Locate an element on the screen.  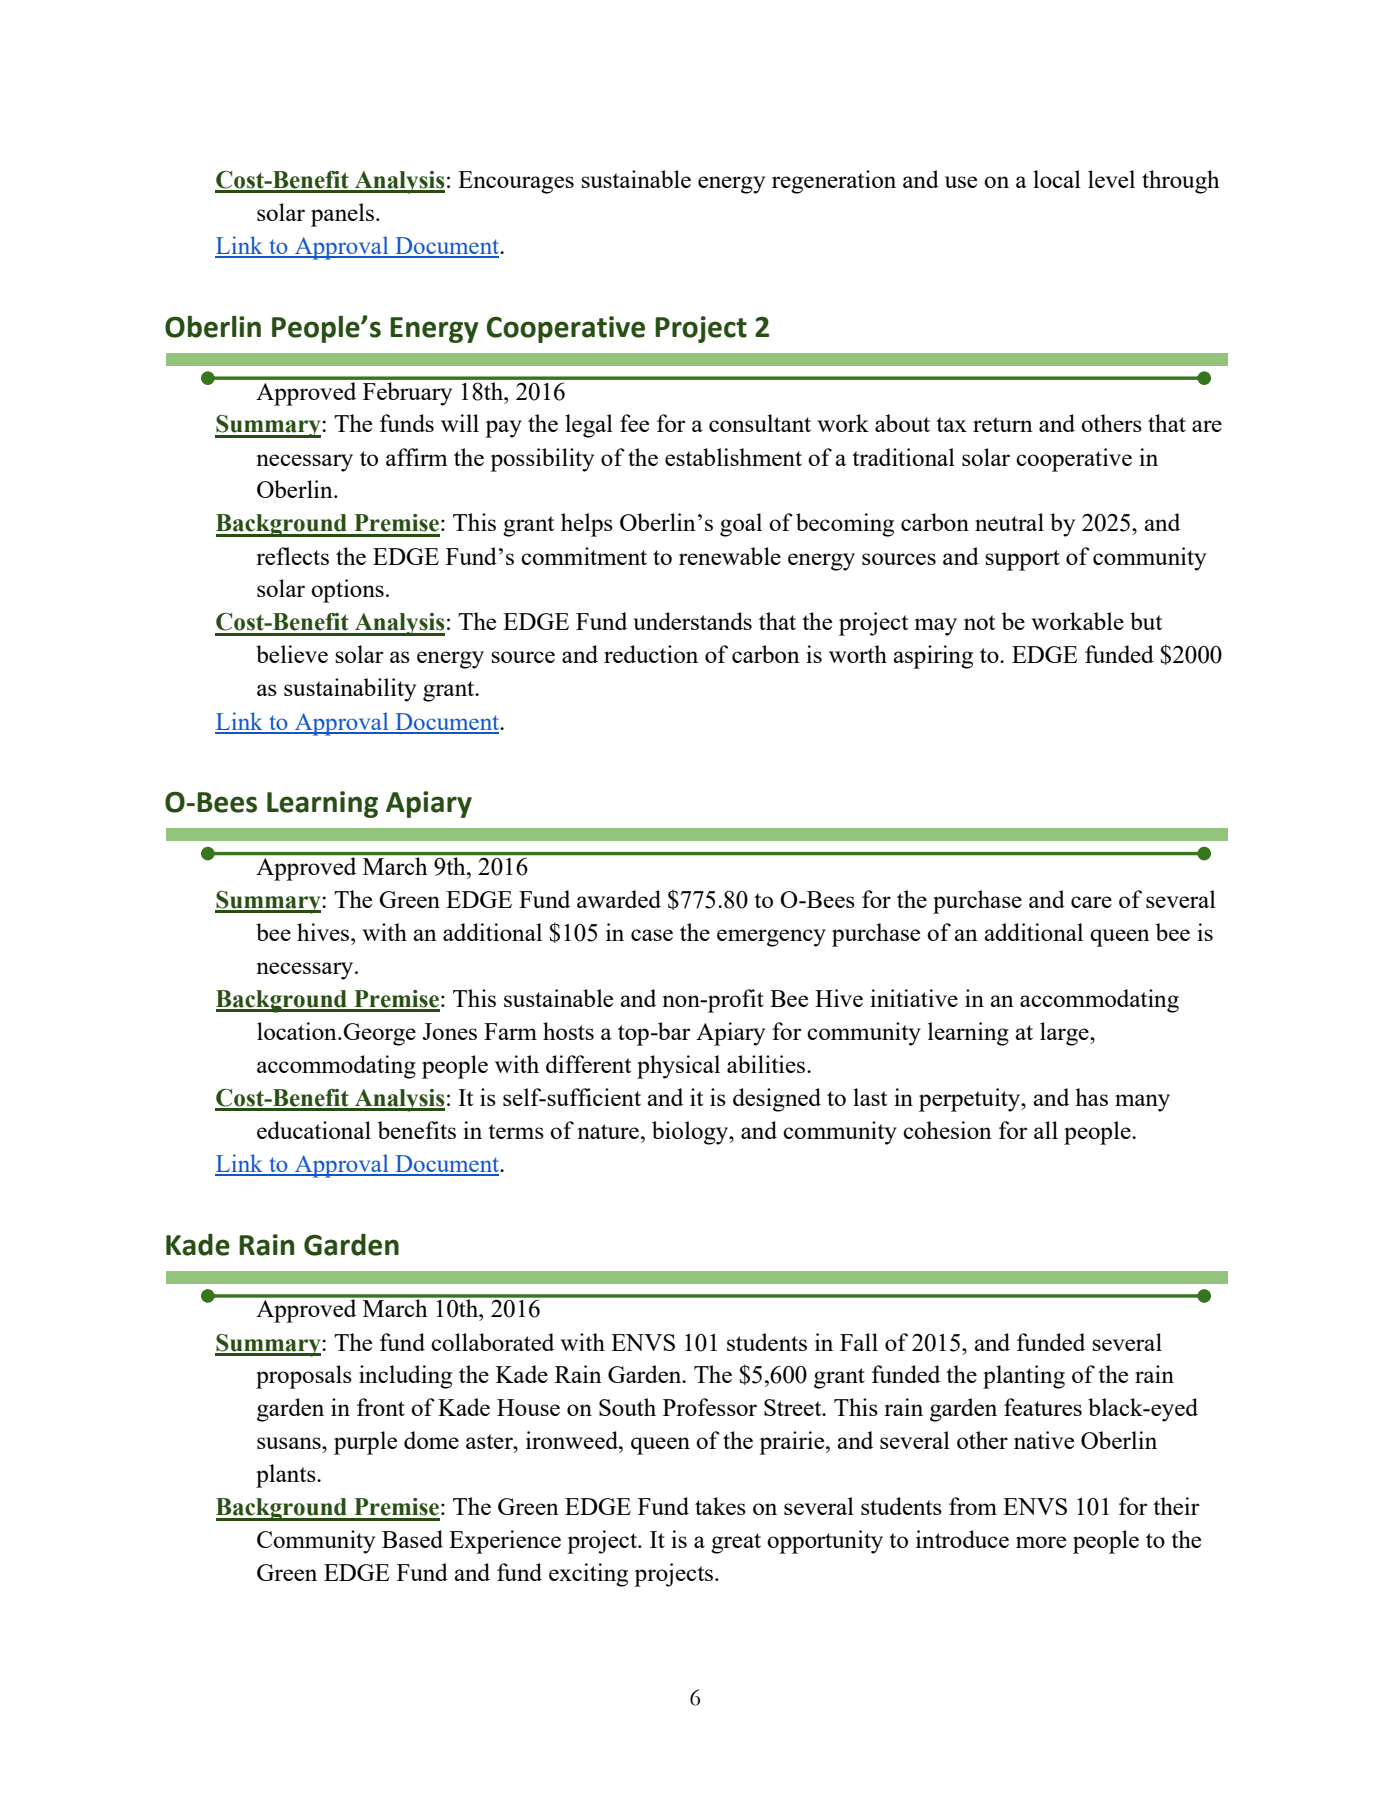
many is located at coordinates (1142, 1103).
